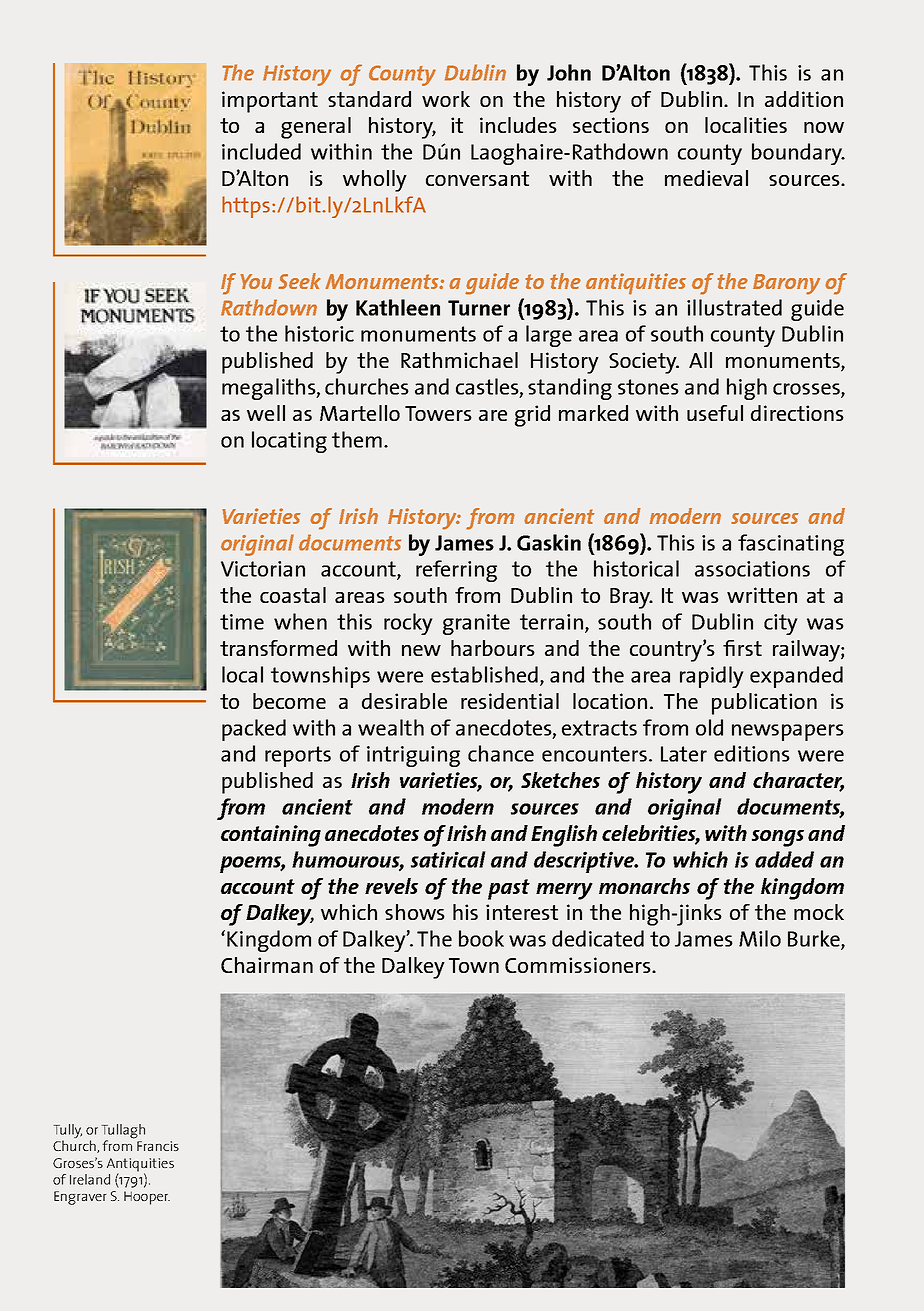  Describe the element at coordinates (158, 1146) in the screenshot. I see `Francis` at that location.
